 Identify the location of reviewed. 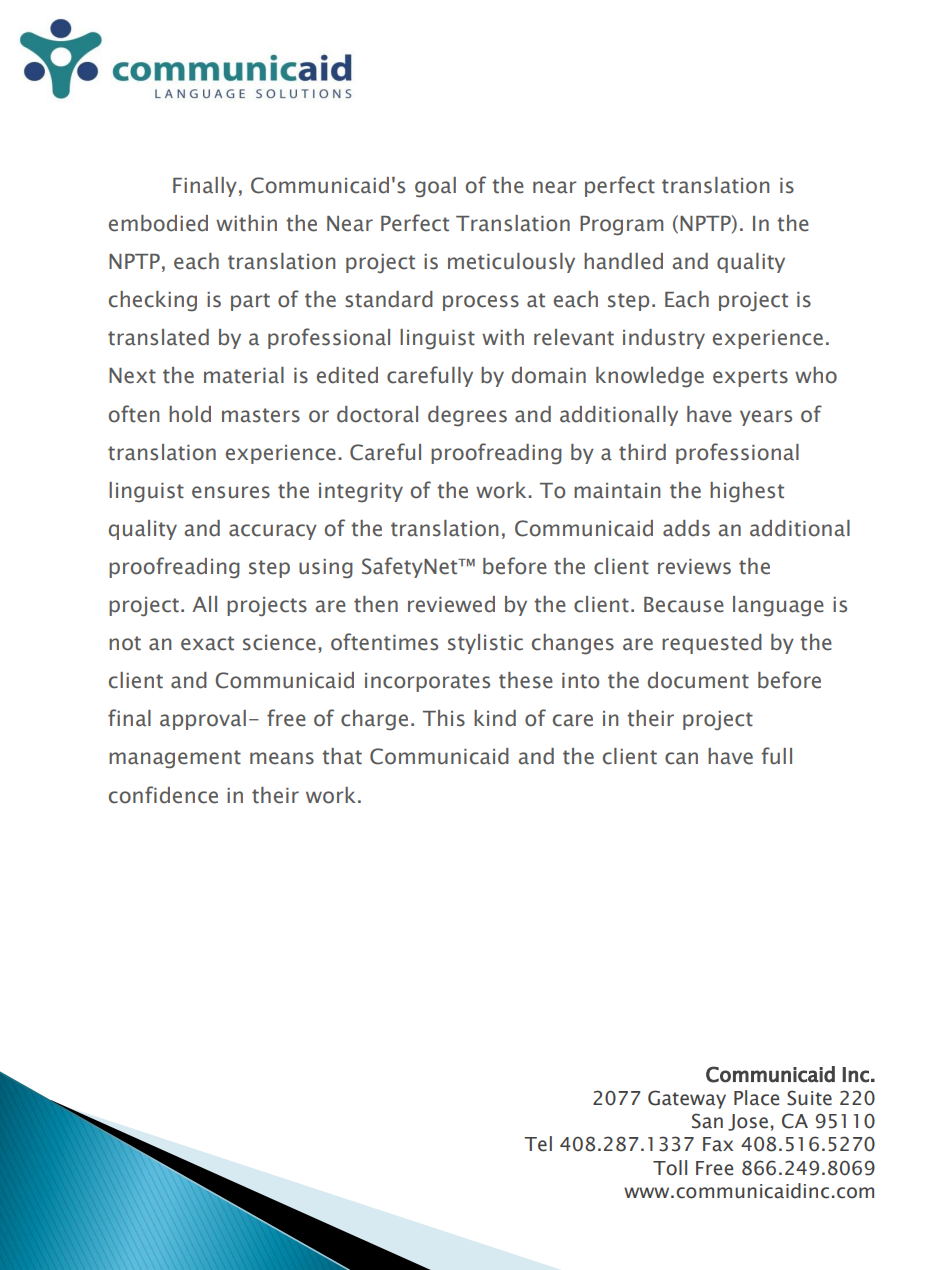
(451, 604).
